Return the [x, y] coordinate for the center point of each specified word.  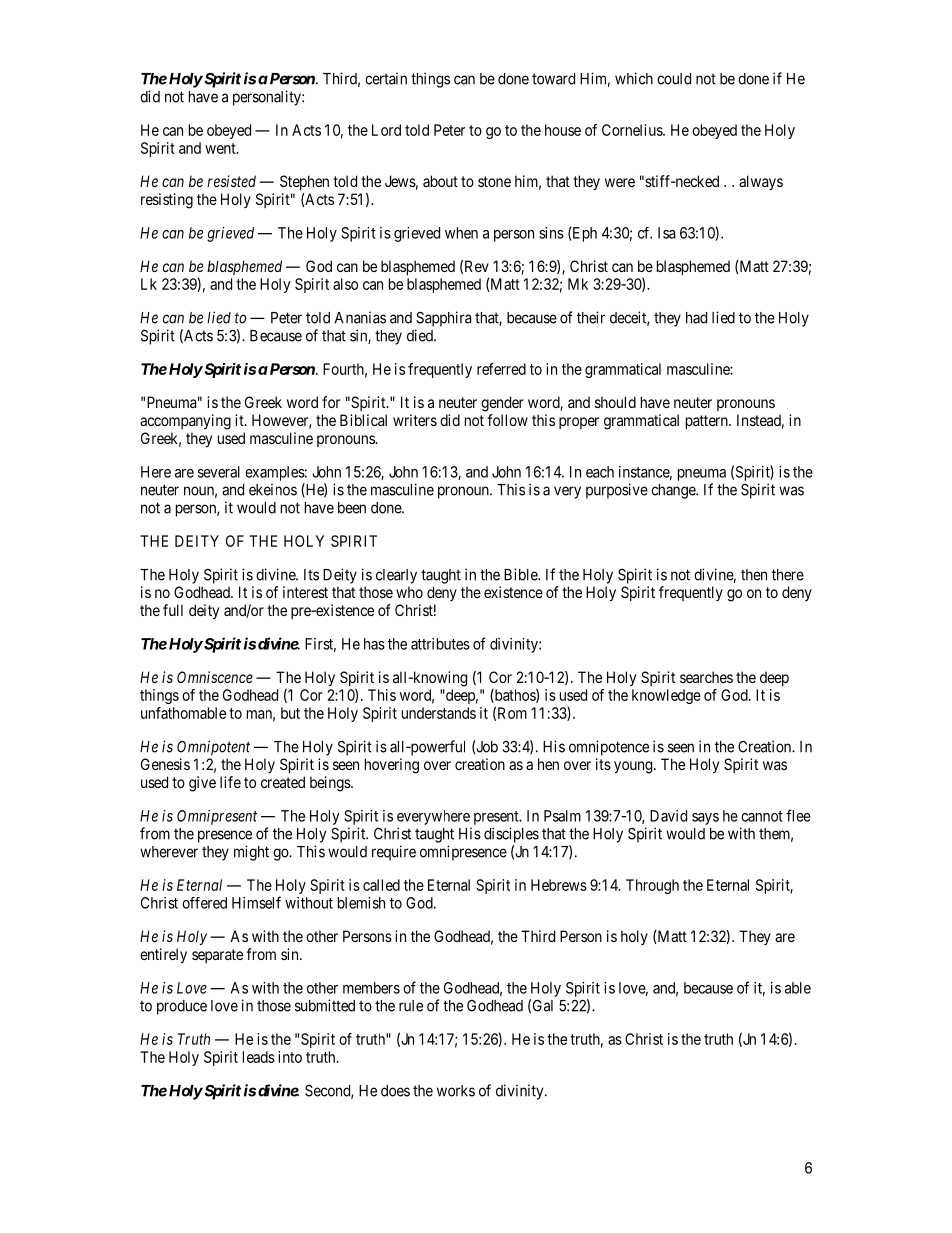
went [221, 148]
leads [259, 1057]
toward [553, 79]
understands [439, 713]
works [456, 1091]
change [674, 491]
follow [507, 420]
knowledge [666, 696]
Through [652, 886]
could [674, 79]
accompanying [185, 422]
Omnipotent [213, 748]
